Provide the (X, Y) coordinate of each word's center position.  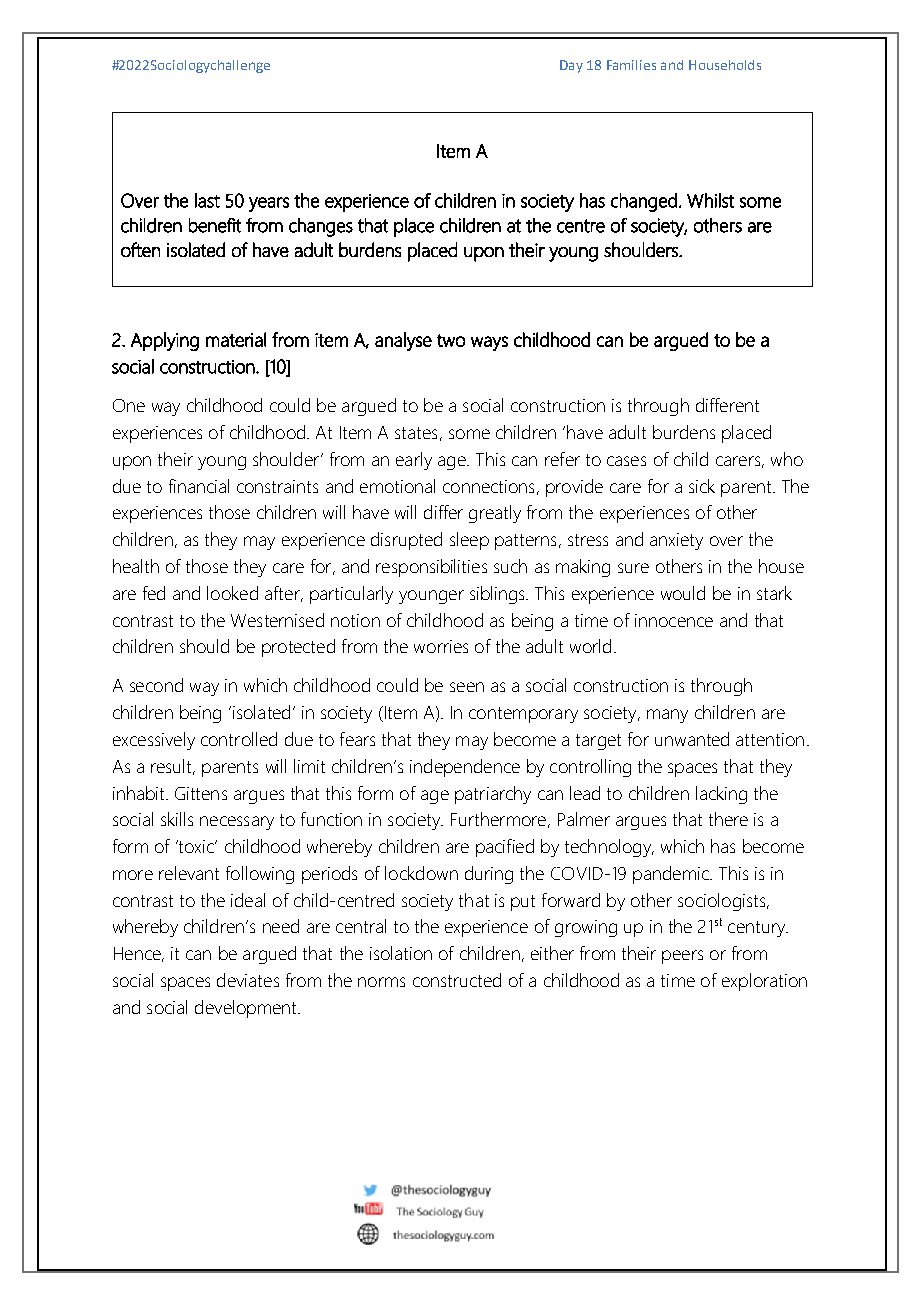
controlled (239, 739)
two (451, 340)
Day (571, 66)
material (236, 339)
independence (465, 768)
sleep (469, 541)
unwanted (692, 739)
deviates (248, 980)
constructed (457, 980)
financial (199, 486)
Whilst (710, 200)
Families (631, 65)
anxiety (676, 541)
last (207, 200)
